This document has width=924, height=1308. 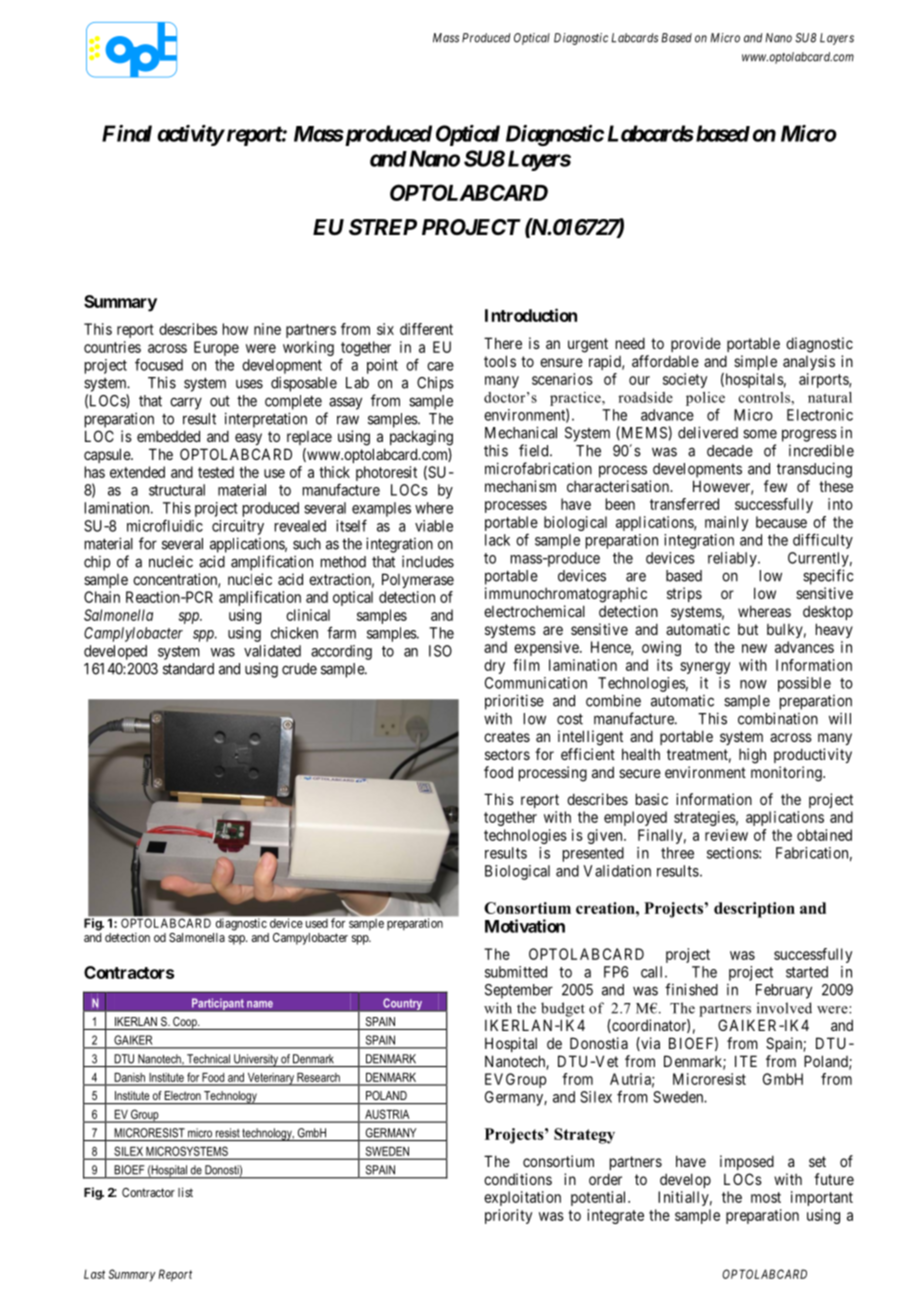 What do you see at coordinates (766, 1197) in the document?
I see `most` at bounding box center [766, 1197].
